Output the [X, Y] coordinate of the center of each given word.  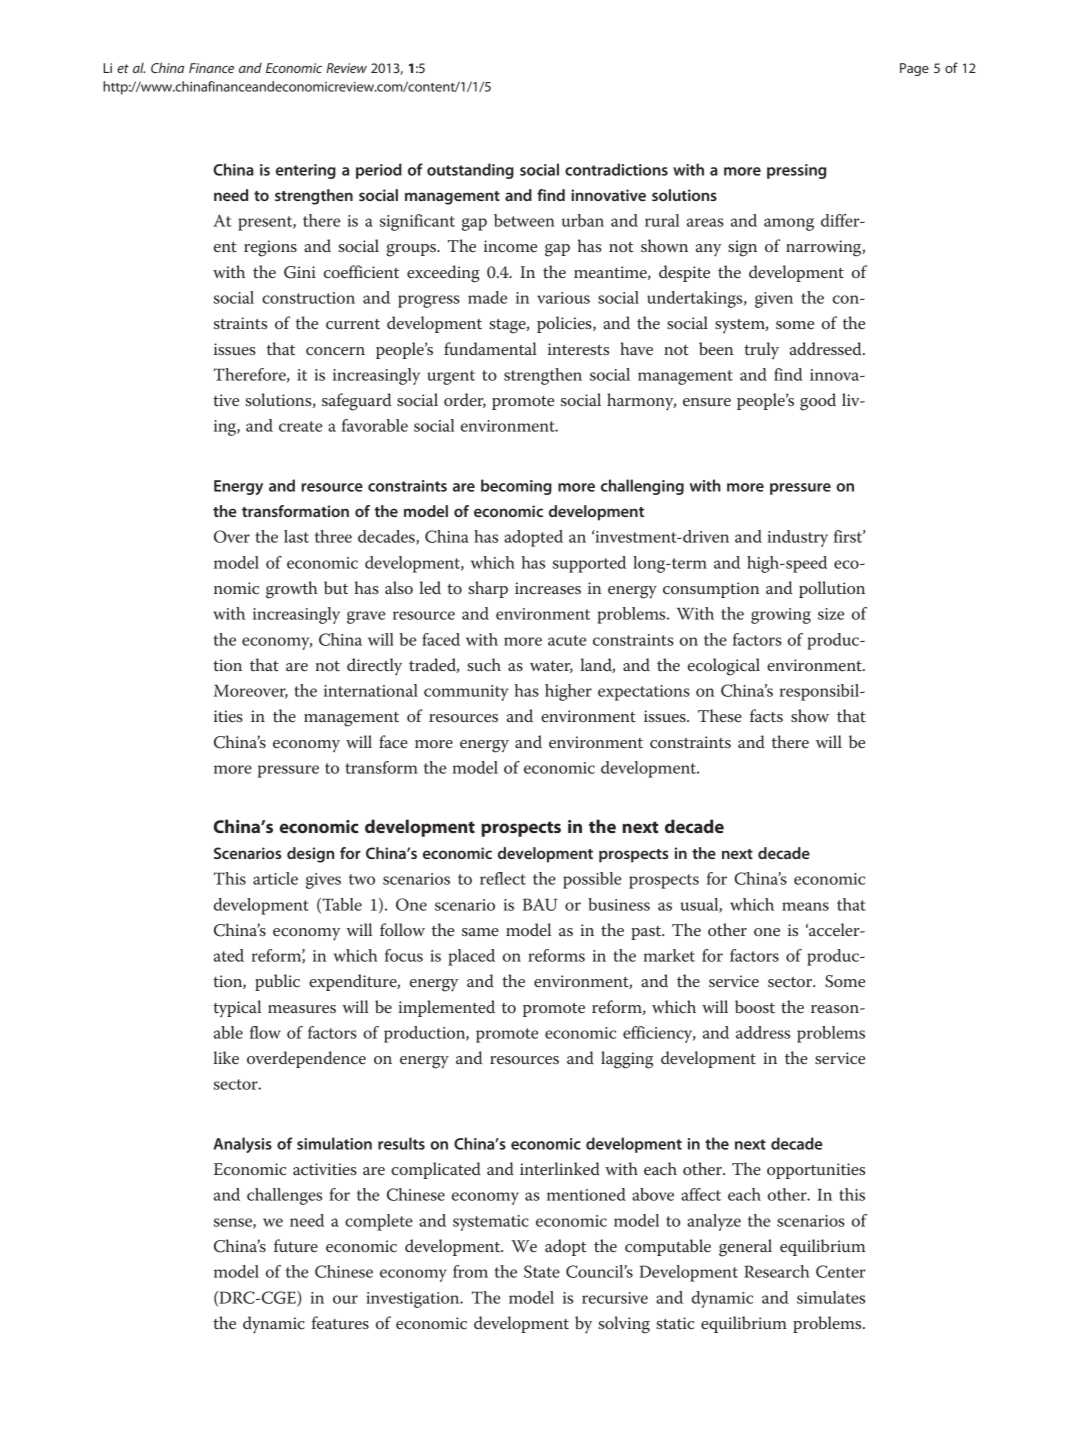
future [296, 1246]
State [542, 1271]
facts [766, 715]
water [551, 667]
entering [306, 171]
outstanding [470, 171]
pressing [796, 171]
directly [374, 667]
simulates [831, 1297]
